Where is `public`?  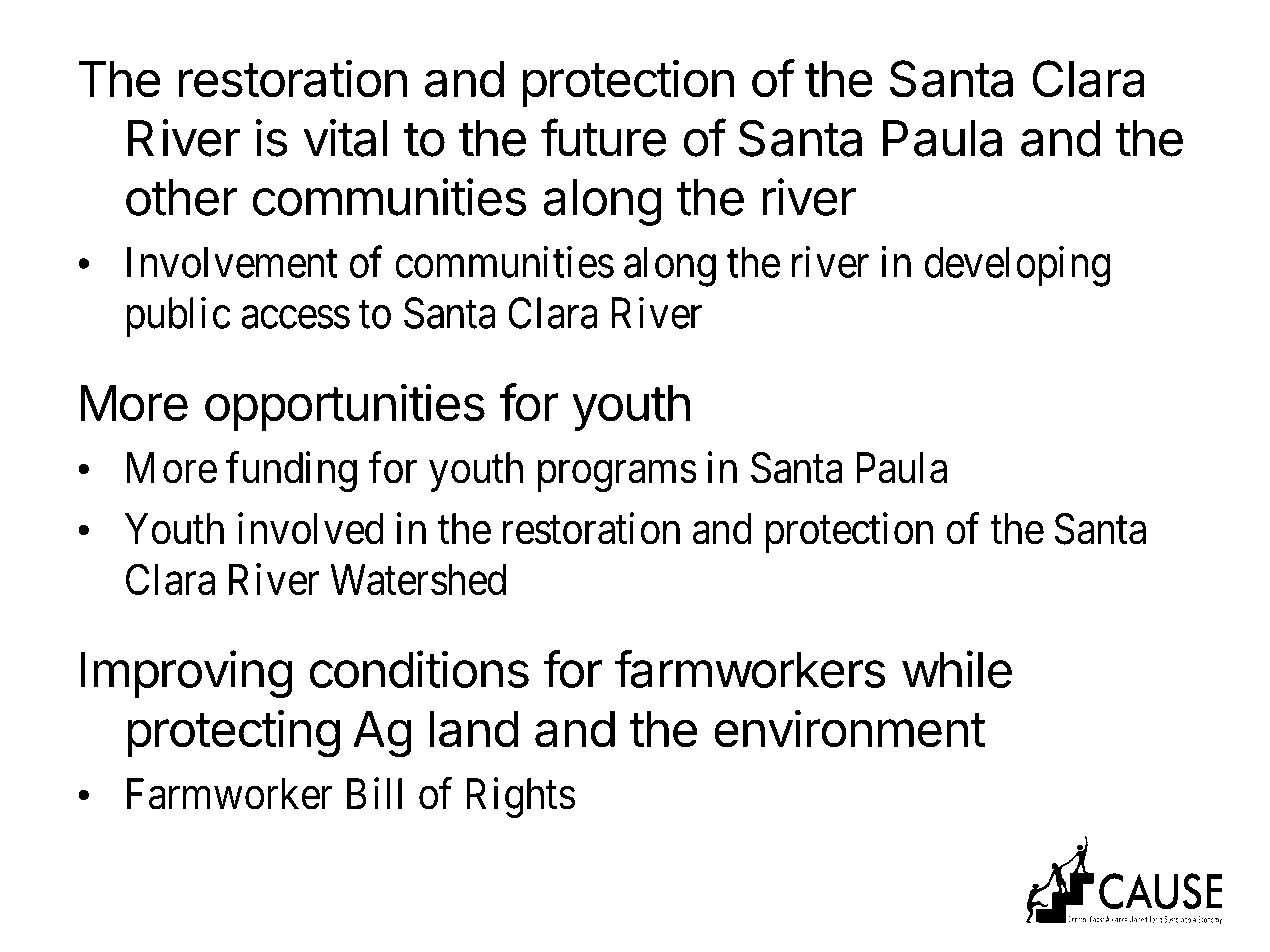
public is located at coordinates (178, 317).
